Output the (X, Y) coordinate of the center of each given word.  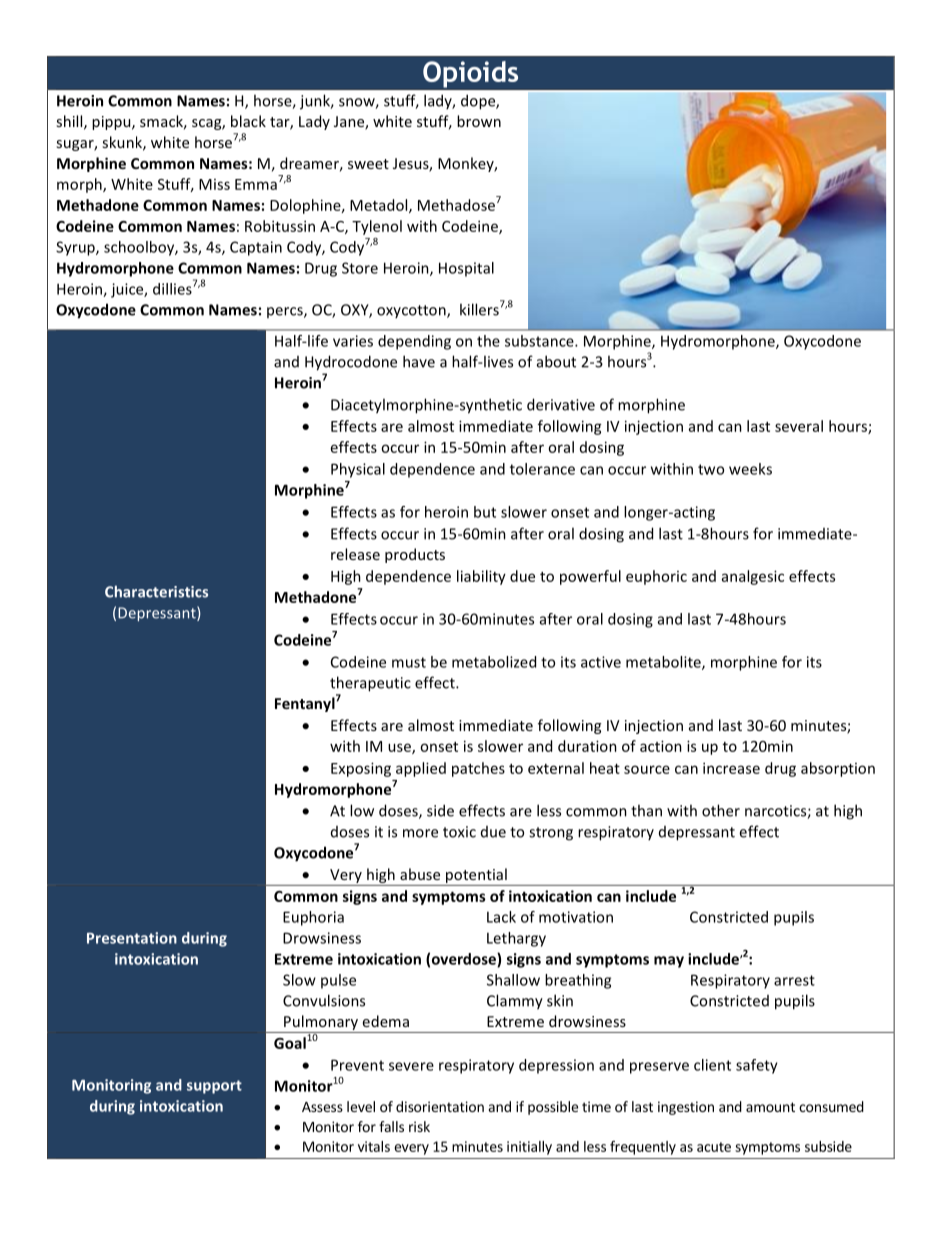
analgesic (753, 577)
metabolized (494, 662)
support (214, 1087)
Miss (214, 184)
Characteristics (156, 591)
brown (479, 121)
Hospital (466, 269)
